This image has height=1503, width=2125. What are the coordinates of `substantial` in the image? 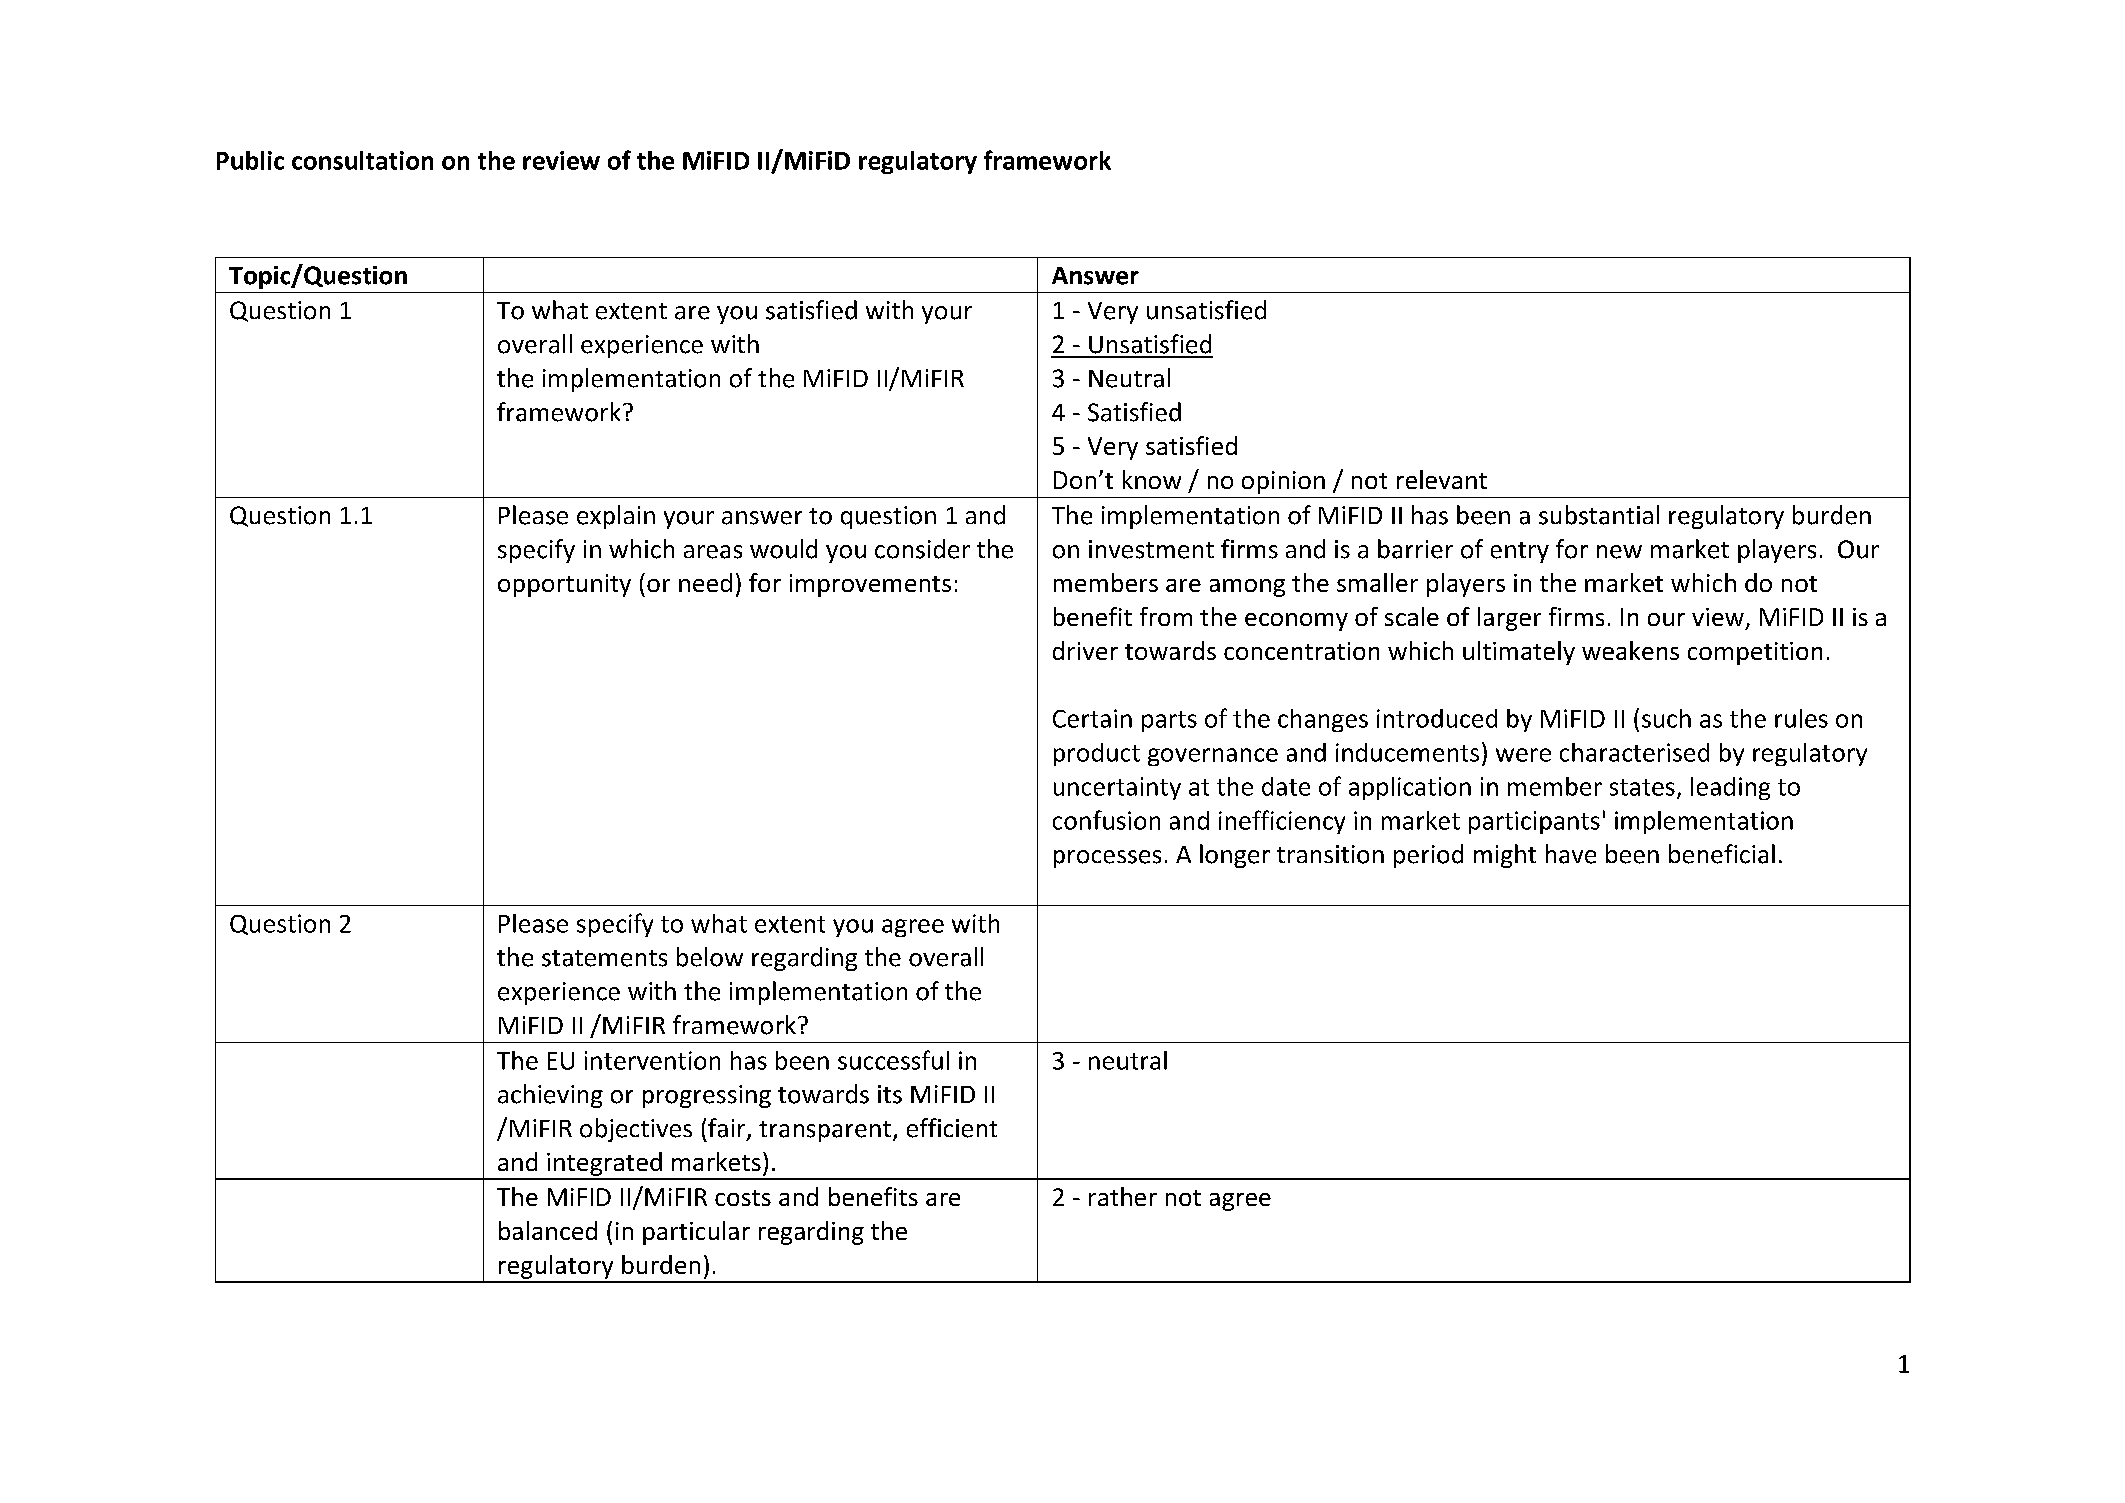 It's located at (1599, 515).
